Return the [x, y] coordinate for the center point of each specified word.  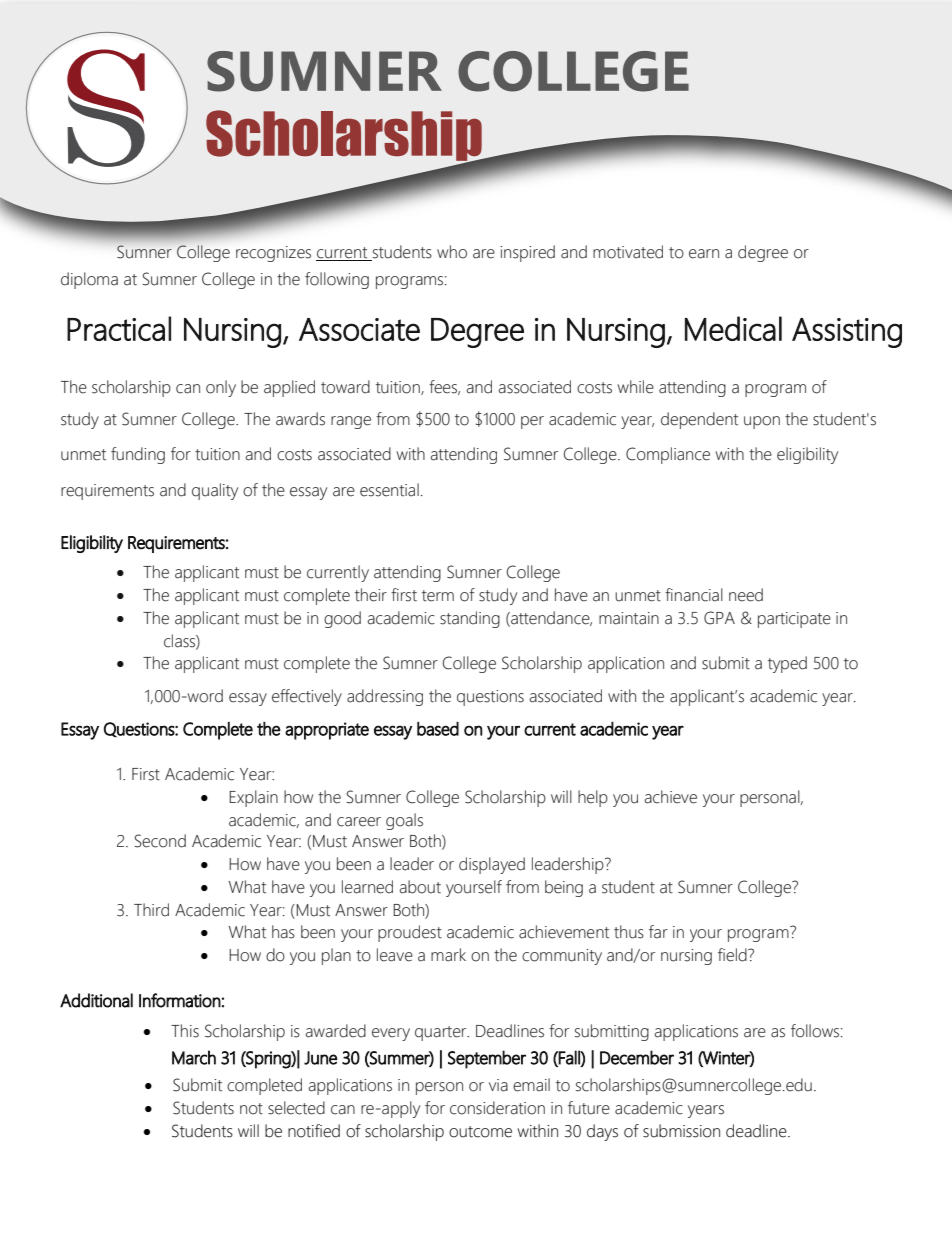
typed [787, 664]
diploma [89, 280]
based [438, 729]
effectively [307, 697]
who [452, 252]
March [194, 1057]
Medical [733, 328]
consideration [497, 1108]
